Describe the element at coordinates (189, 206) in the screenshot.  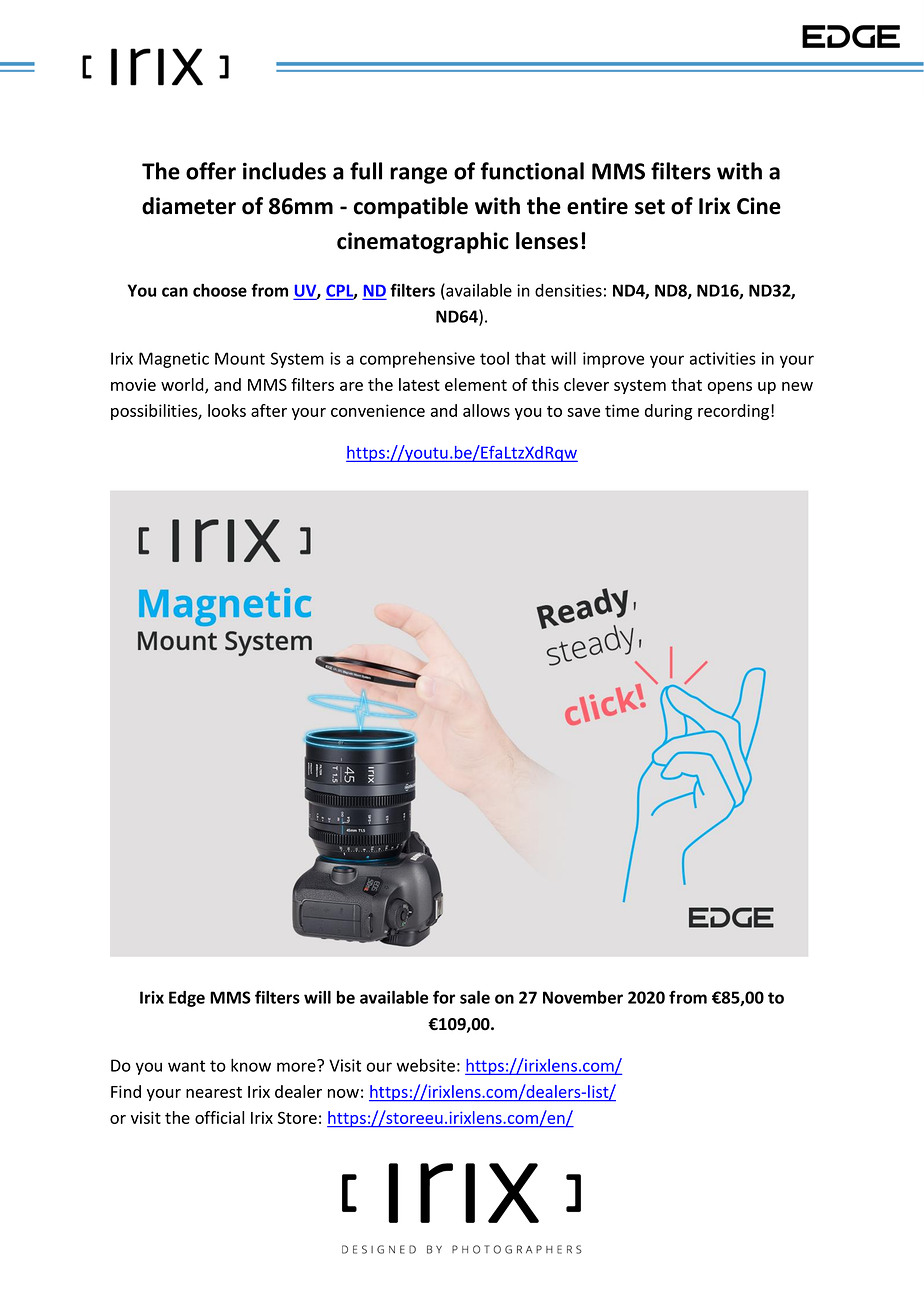
I see `diameter` at that location.
